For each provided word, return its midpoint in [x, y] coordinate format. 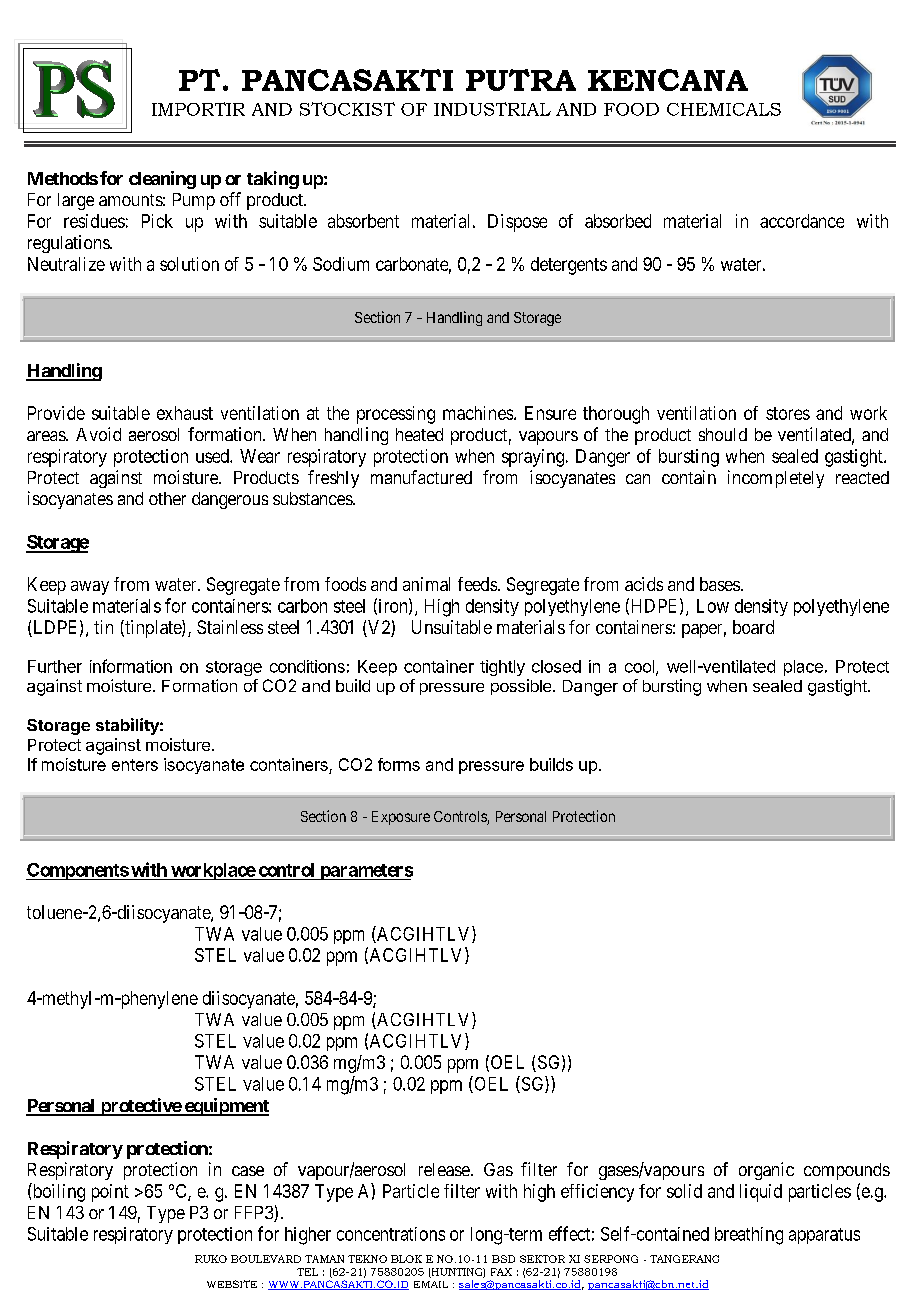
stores [788, 413]
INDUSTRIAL [492, 109]
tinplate [153, 629]
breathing [749, 1236]
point [110, 1193]
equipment [225, 1107]
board [753, 627]
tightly [502, 668]
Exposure [401, 818]
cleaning [162, 180]
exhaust [185, 413]
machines [478, 413]
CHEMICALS [724, 109]
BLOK [406, 1259]
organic [766, 1171]
